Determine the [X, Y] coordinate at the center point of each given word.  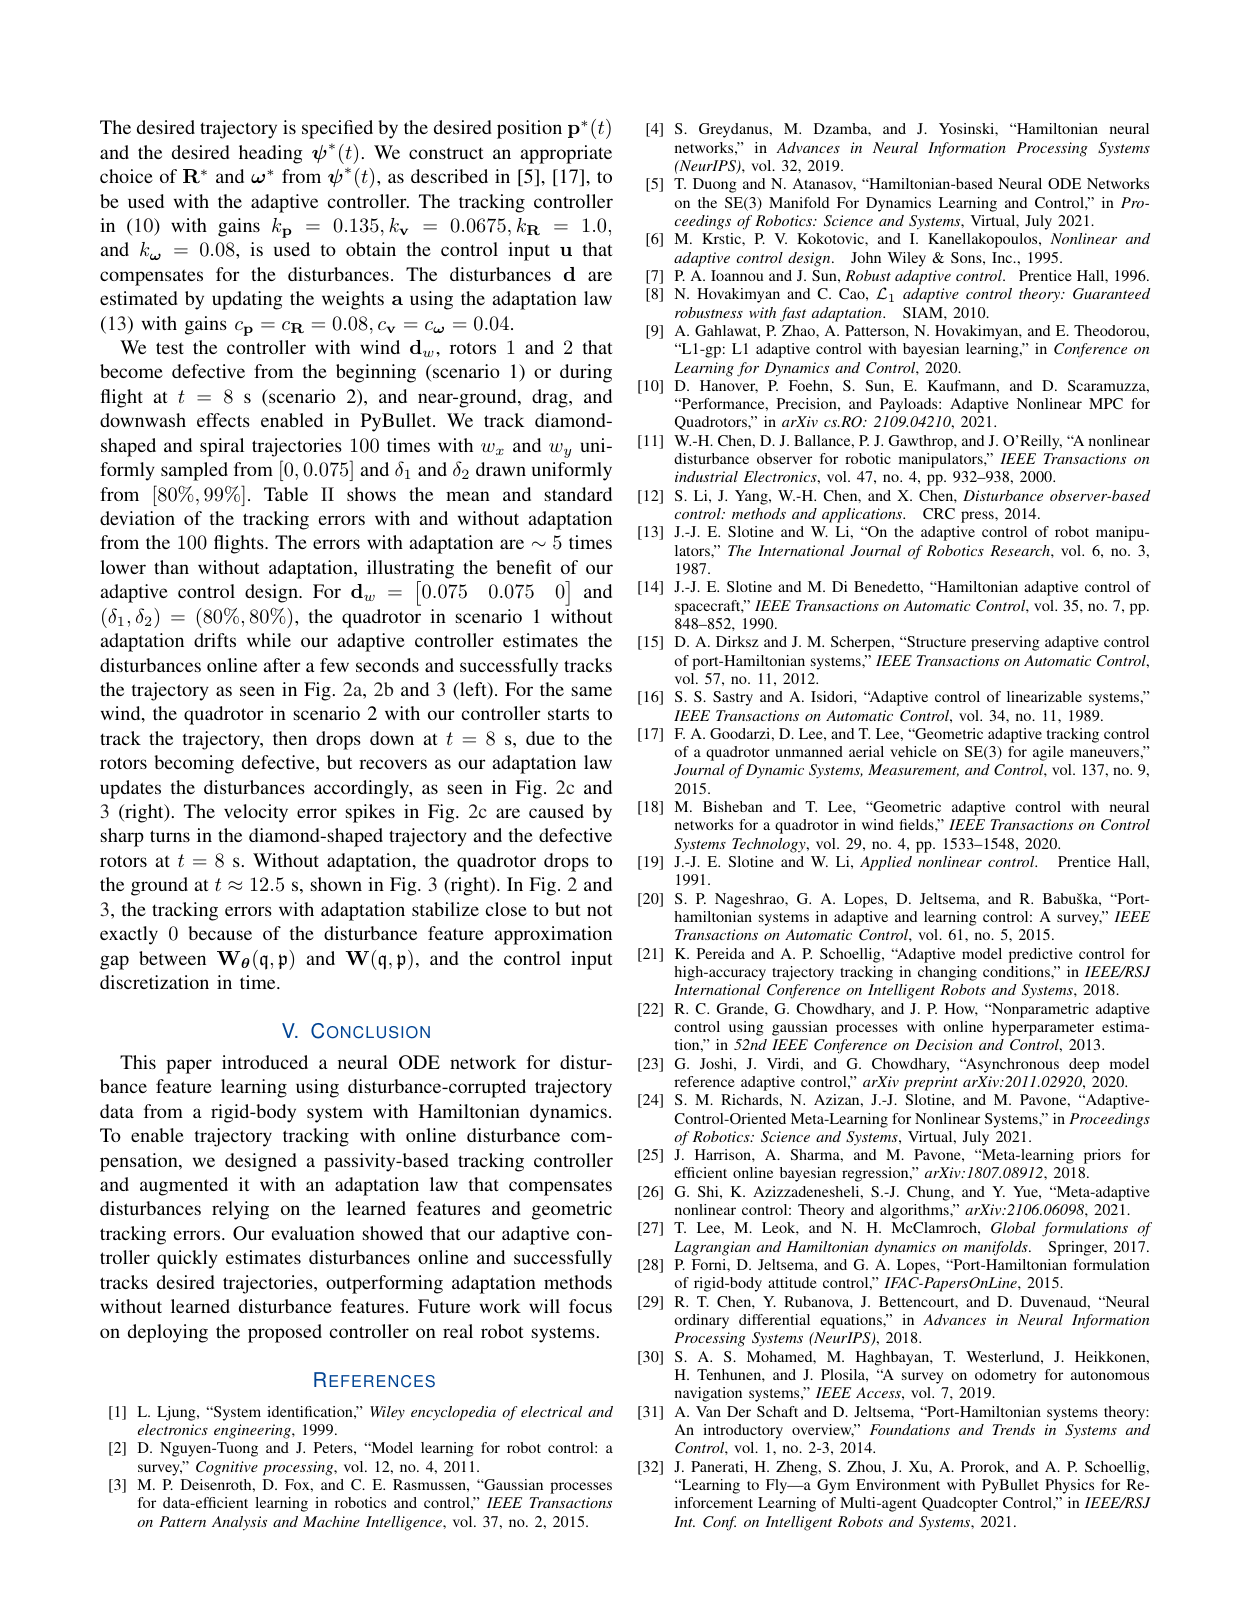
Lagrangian [712, 1248]
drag [551, 398]
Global [1013, 1228]
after [282, 665]
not [600, 910]
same [592, 691]
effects [223, 420]
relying [240, 1210]
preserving [1005, 643]
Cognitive [227, 1468]
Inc [1003, 257]
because [220, 933]
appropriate [566, 154]
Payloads [910, 405]
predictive [1041, 955]
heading [271, 154]
